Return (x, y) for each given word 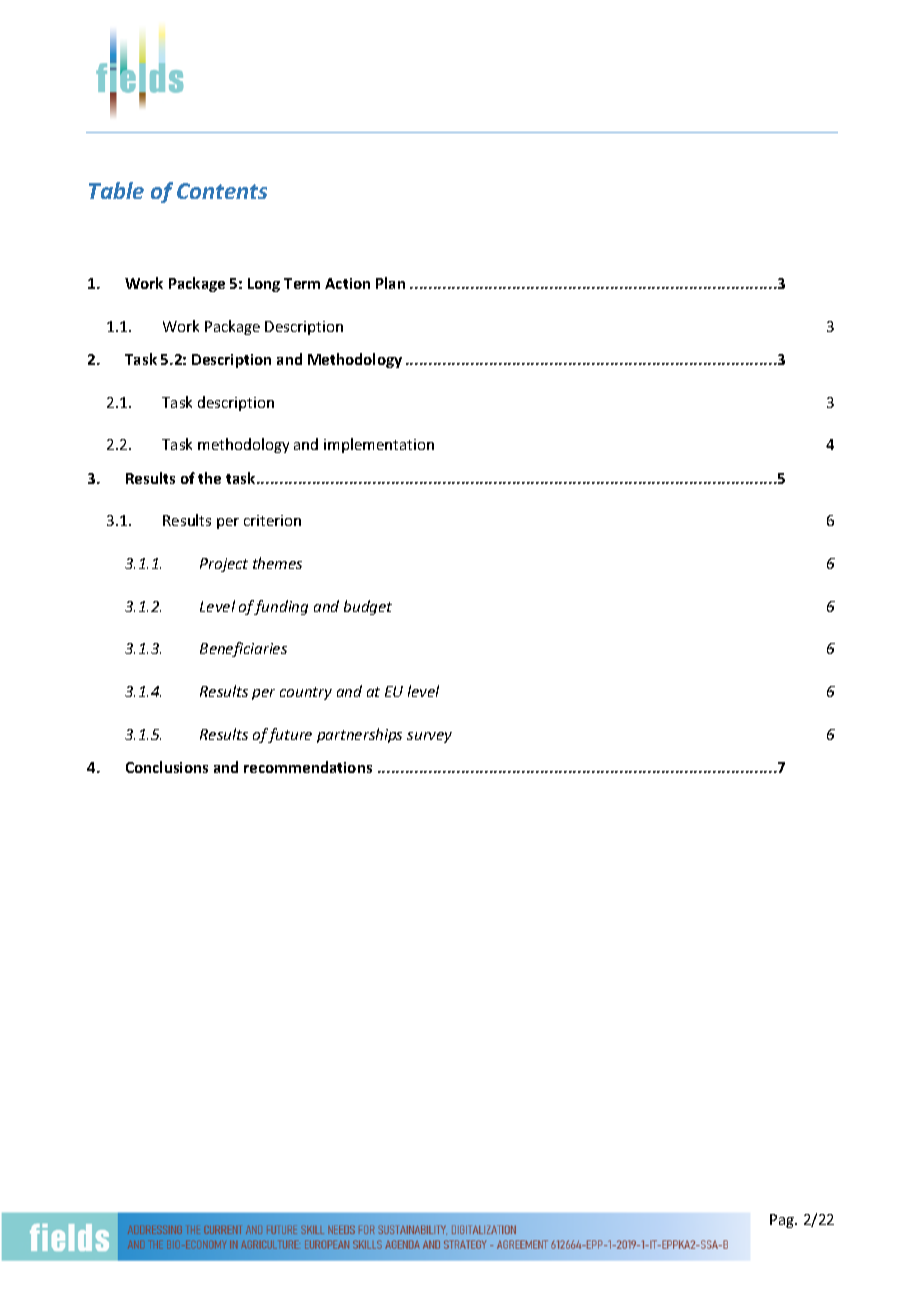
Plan (390, 283)
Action (347, 283)
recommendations (308, 767)
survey (429, 737)
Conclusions (167, 767)
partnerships (359, 735)
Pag (783, 1221)
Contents (222, 191)
